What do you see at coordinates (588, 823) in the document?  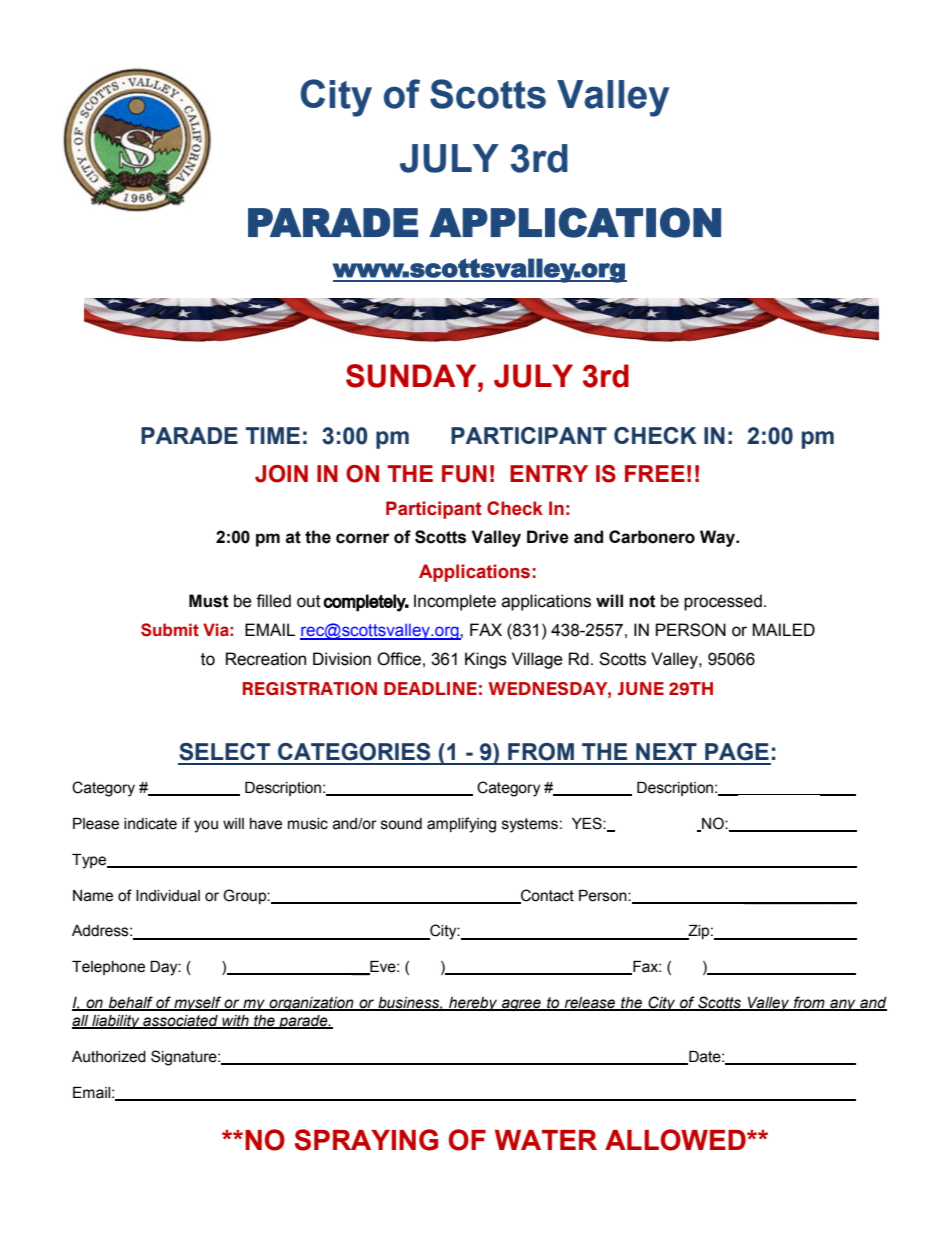 I see `YES` at bounding box center [588, 823].
